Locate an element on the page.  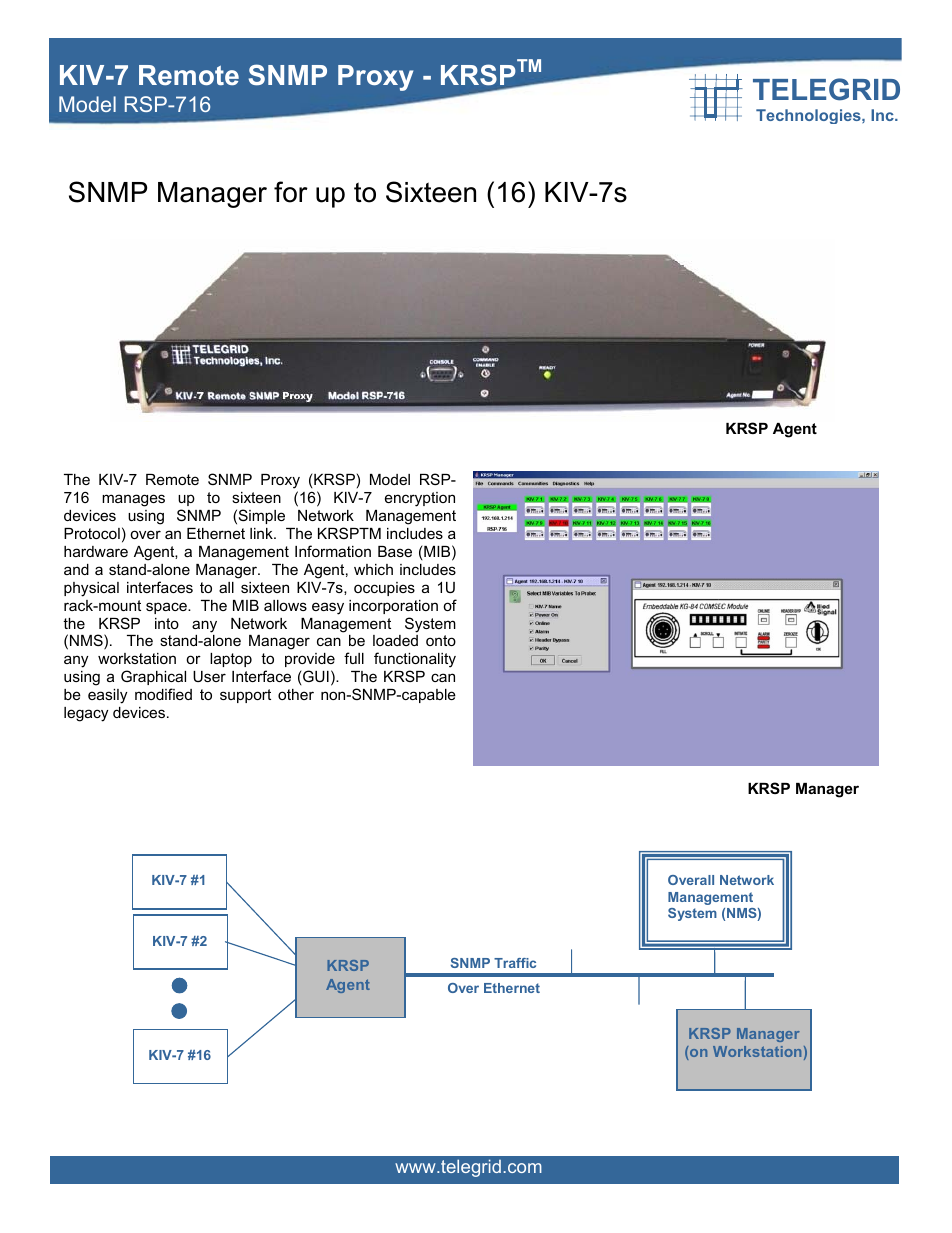
other is located at coordinates (296, 694).
